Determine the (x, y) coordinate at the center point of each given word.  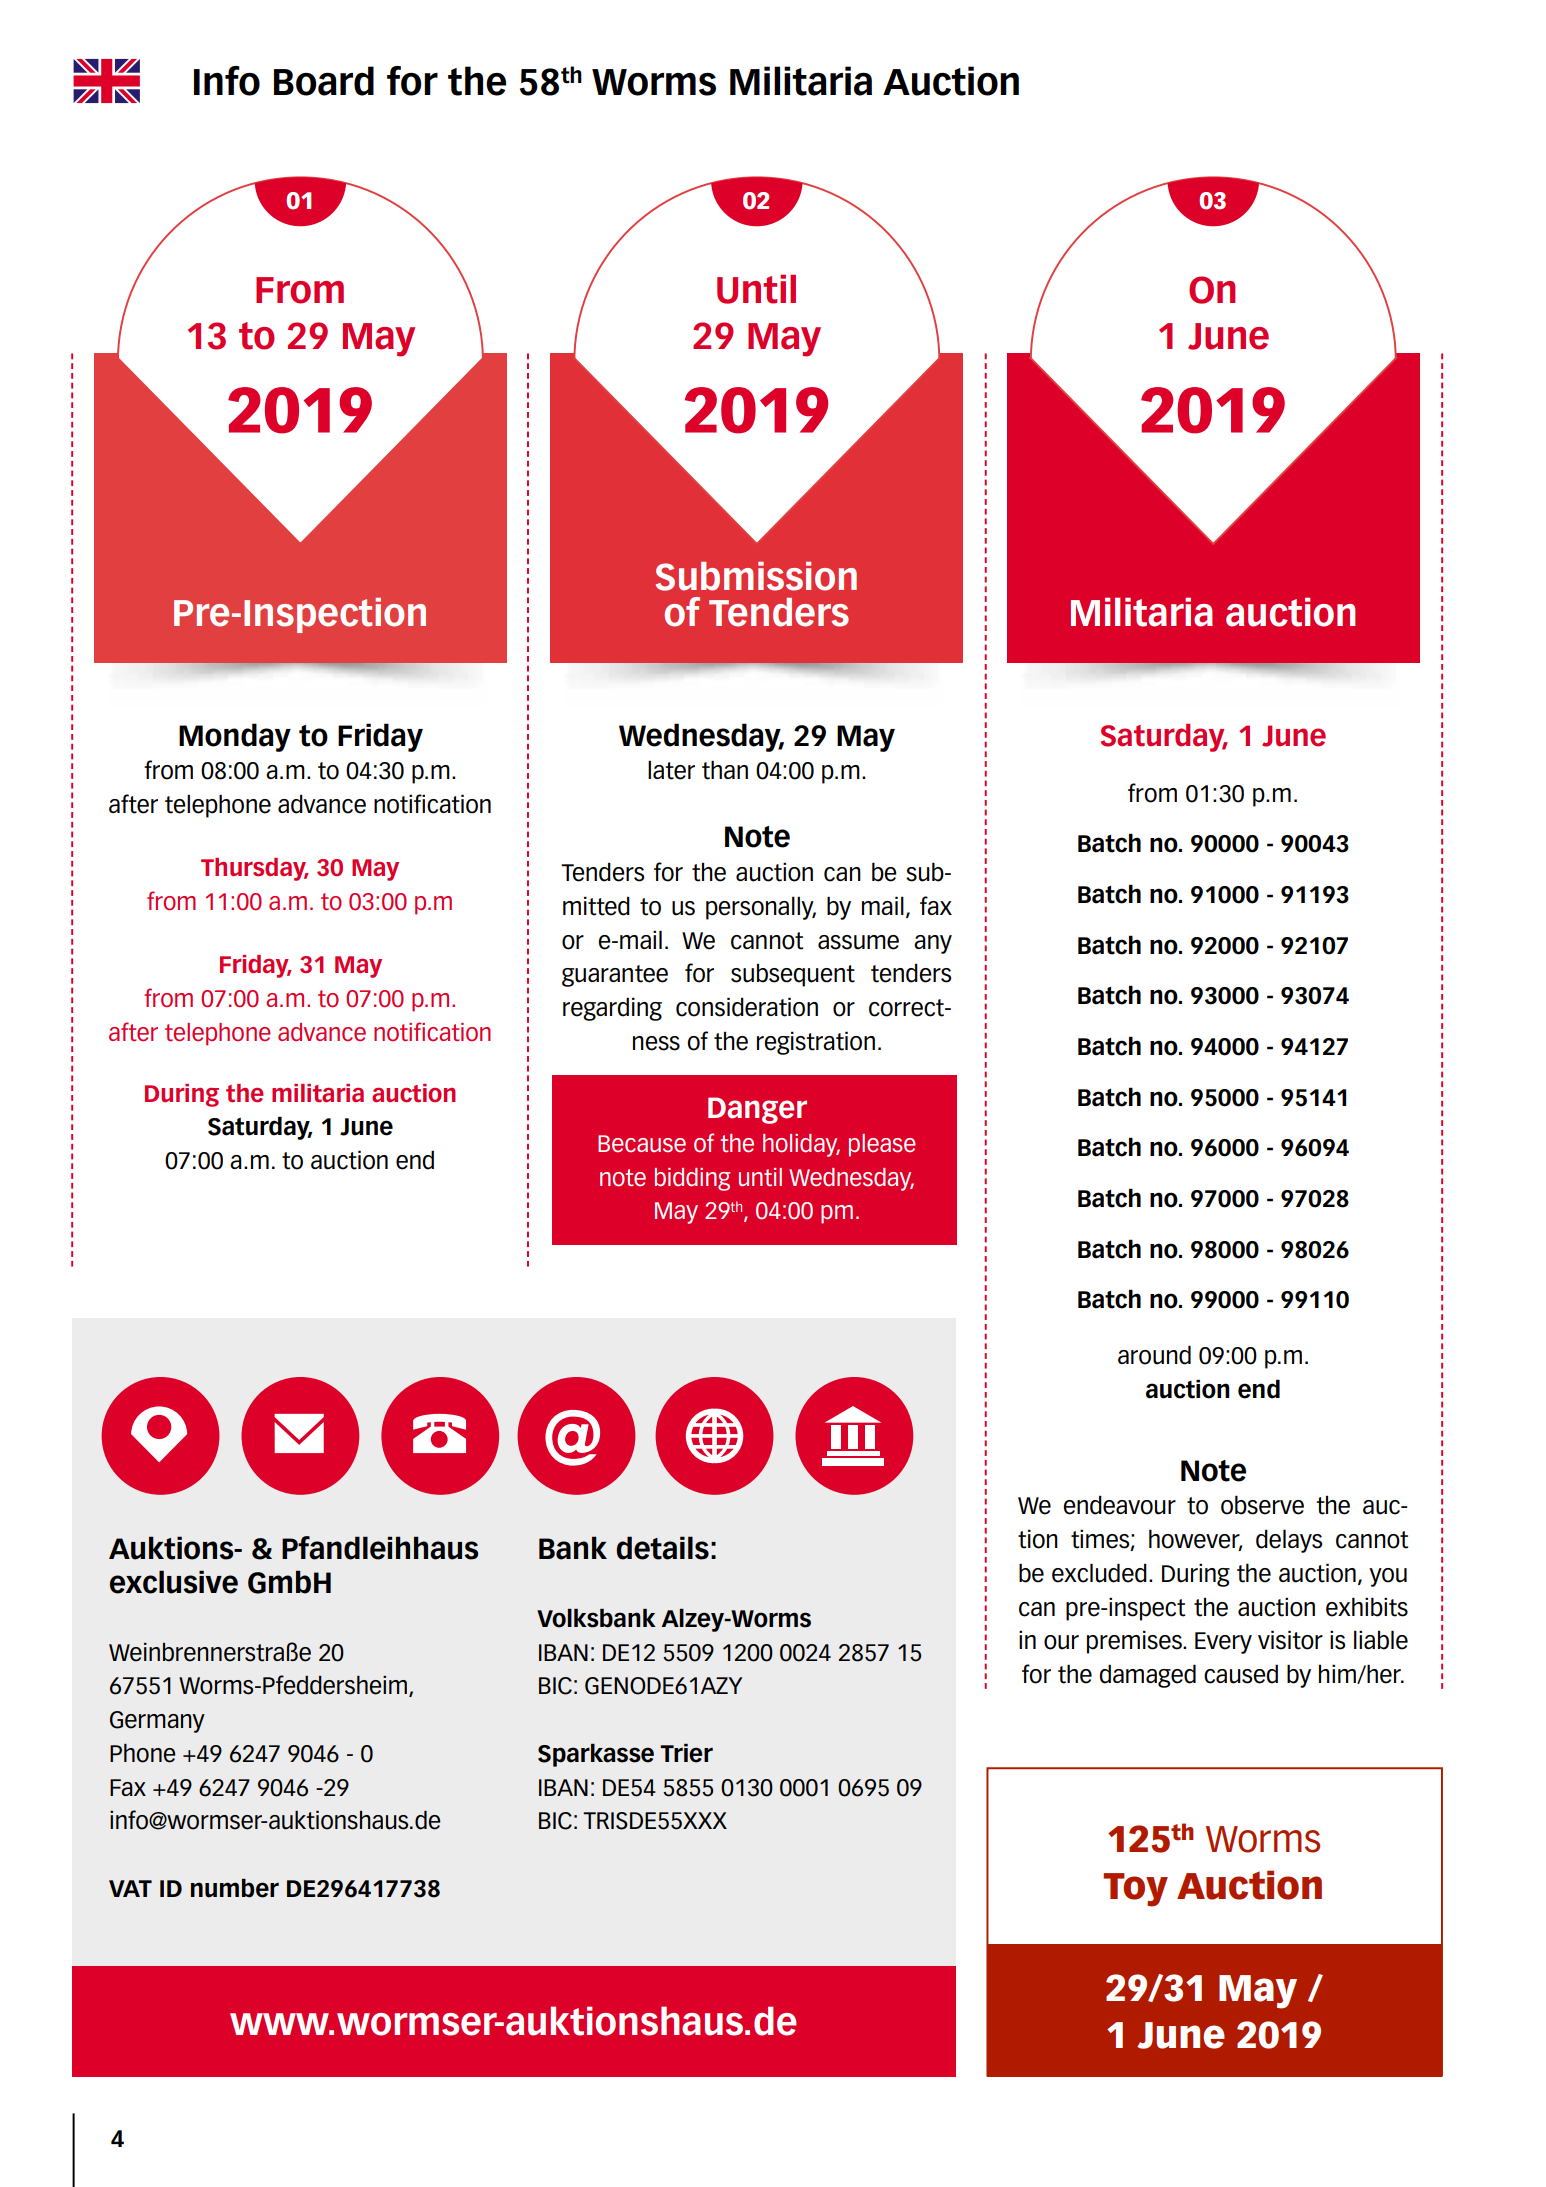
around (1154, 1355)
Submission (756, 576)
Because (642, 1143)
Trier (686, 1753)
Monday (235, 737)
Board (324, 81)
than (725, 770)
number (235, 1888)
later (671, 770)
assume (858, 942)
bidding (692, 1179)
